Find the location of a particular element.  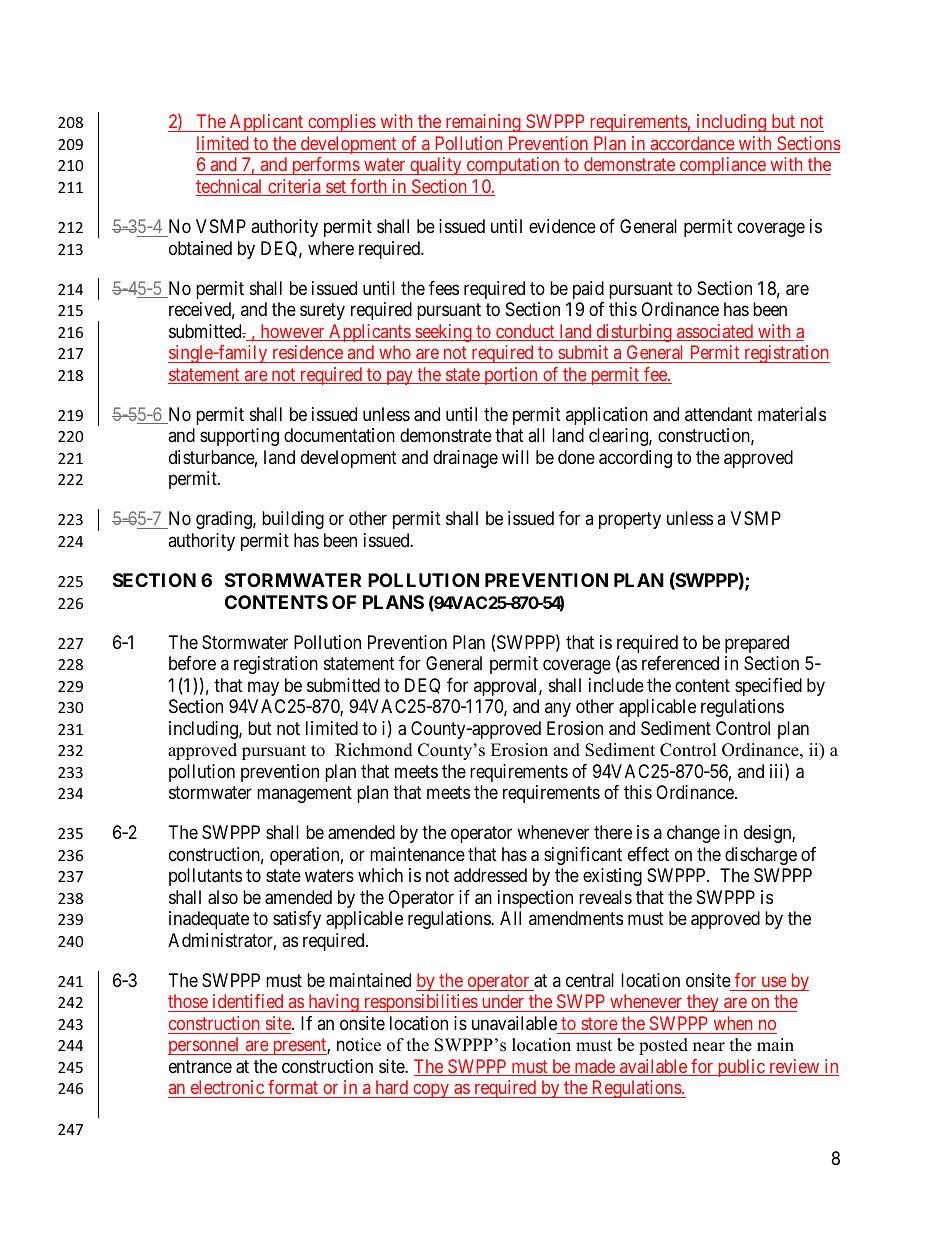

any is located at coordinates (558, 710).
